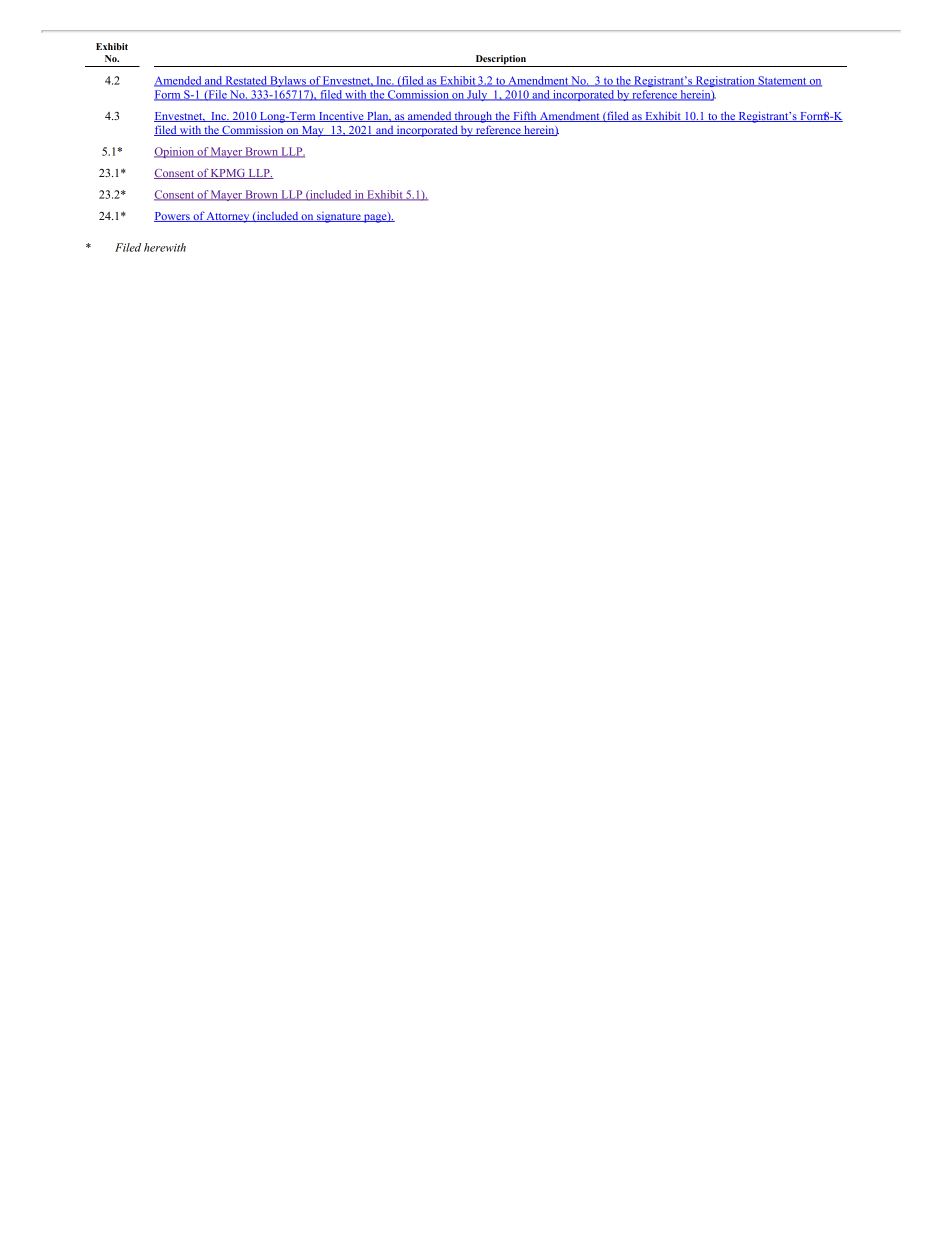 The height and width of the screenshot is (1233, 952). Describe the element at coordinates (173, 217) in the screenshot. I see `Powers` at that location.
